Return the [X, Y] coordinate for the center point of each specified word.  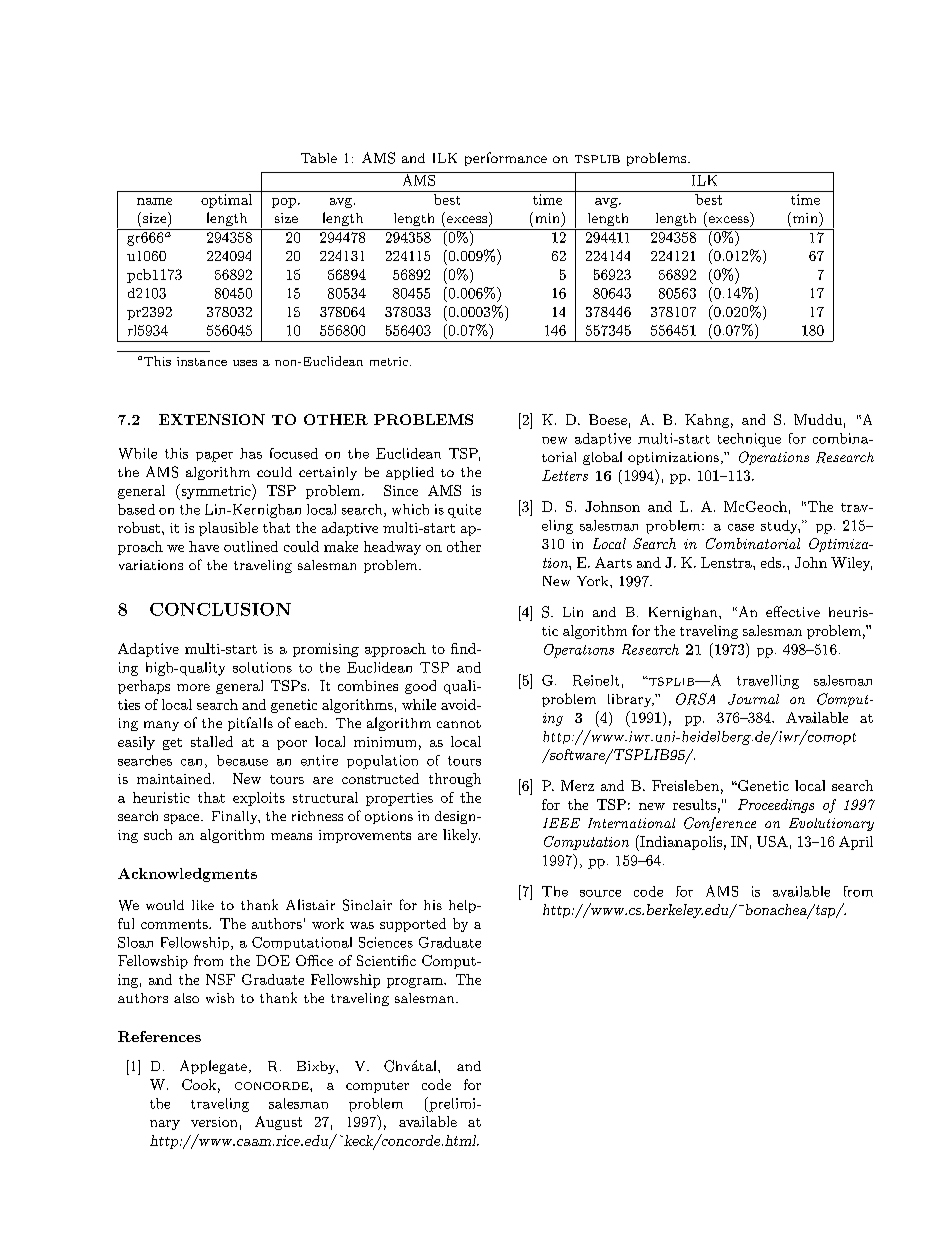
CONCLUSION [220, 609]
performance [506, 159]
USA [772, 841]
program [416, 983]
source [600, 893]
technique [749, 440]
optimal [227, 199]
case [741, 527]
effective [793, 611]
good [420, 687]
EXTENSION [212, 419]
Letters [565, 475]
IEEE [561, 823]
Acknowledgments [187, 875]
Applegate [213, 1067]
